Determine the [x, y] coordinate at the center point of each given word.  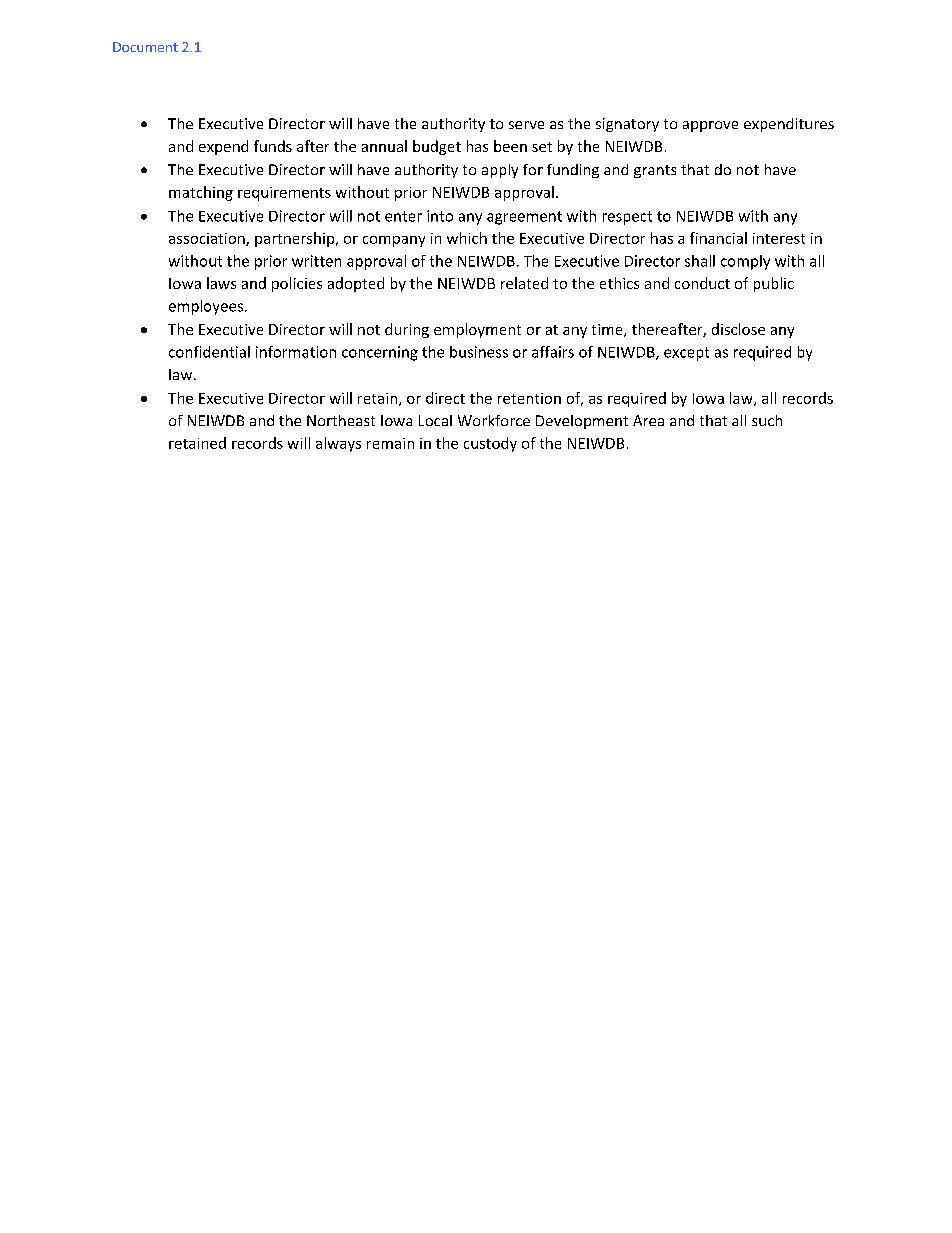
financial [718, 238]
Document [145, 47]
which [467, 238]
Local [435, 420]
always [338, 444]
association [208, 239]
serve [526, 125]
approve [710, 126]
